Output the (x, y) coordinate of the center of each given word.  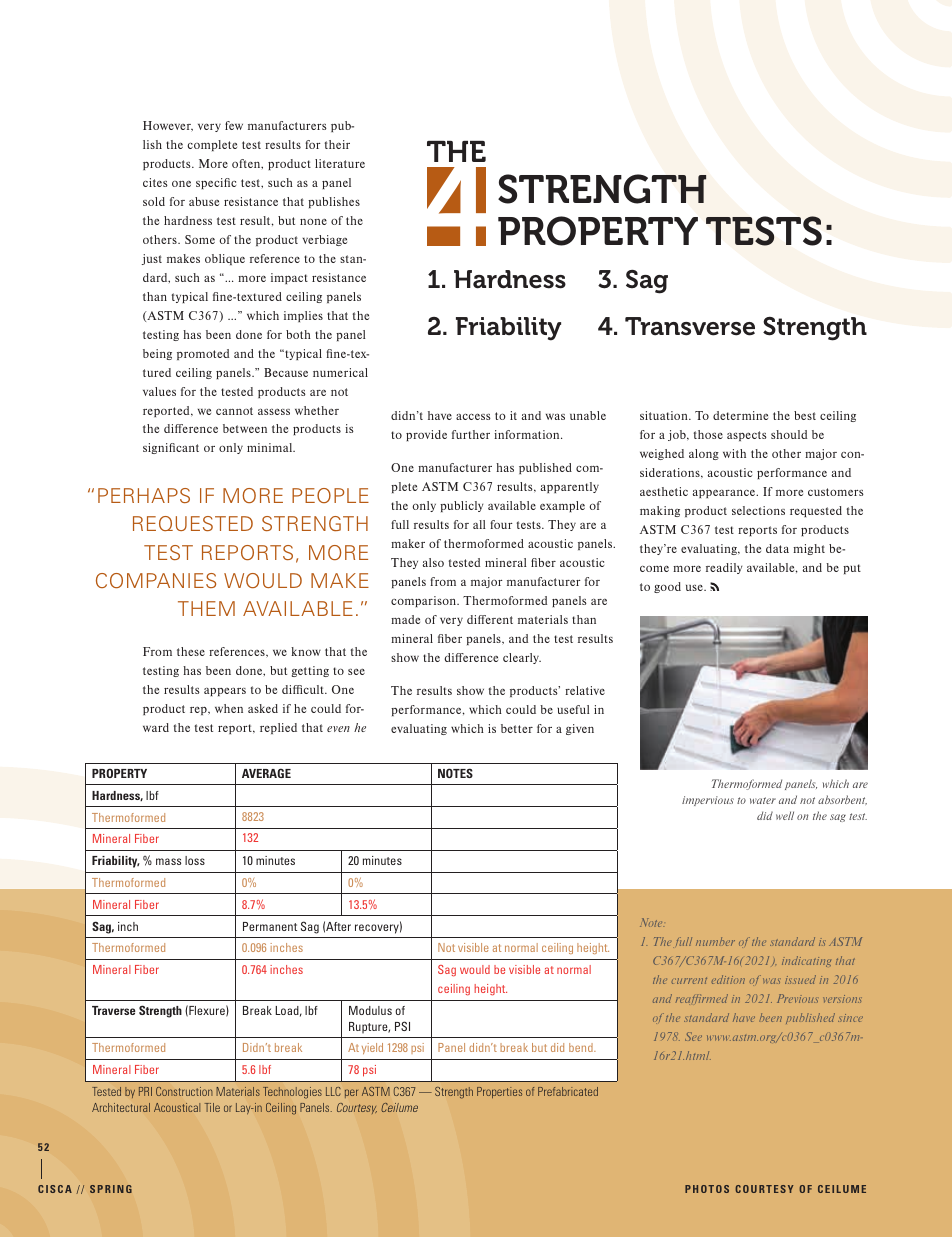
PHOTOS (707, 1189)
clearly (522, 658)
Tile (212, 1107)
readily (724, 568)
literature (340, 163)
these (191, 651)
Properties (499, 1092)
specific (216, 183)
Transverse (690, 326)
